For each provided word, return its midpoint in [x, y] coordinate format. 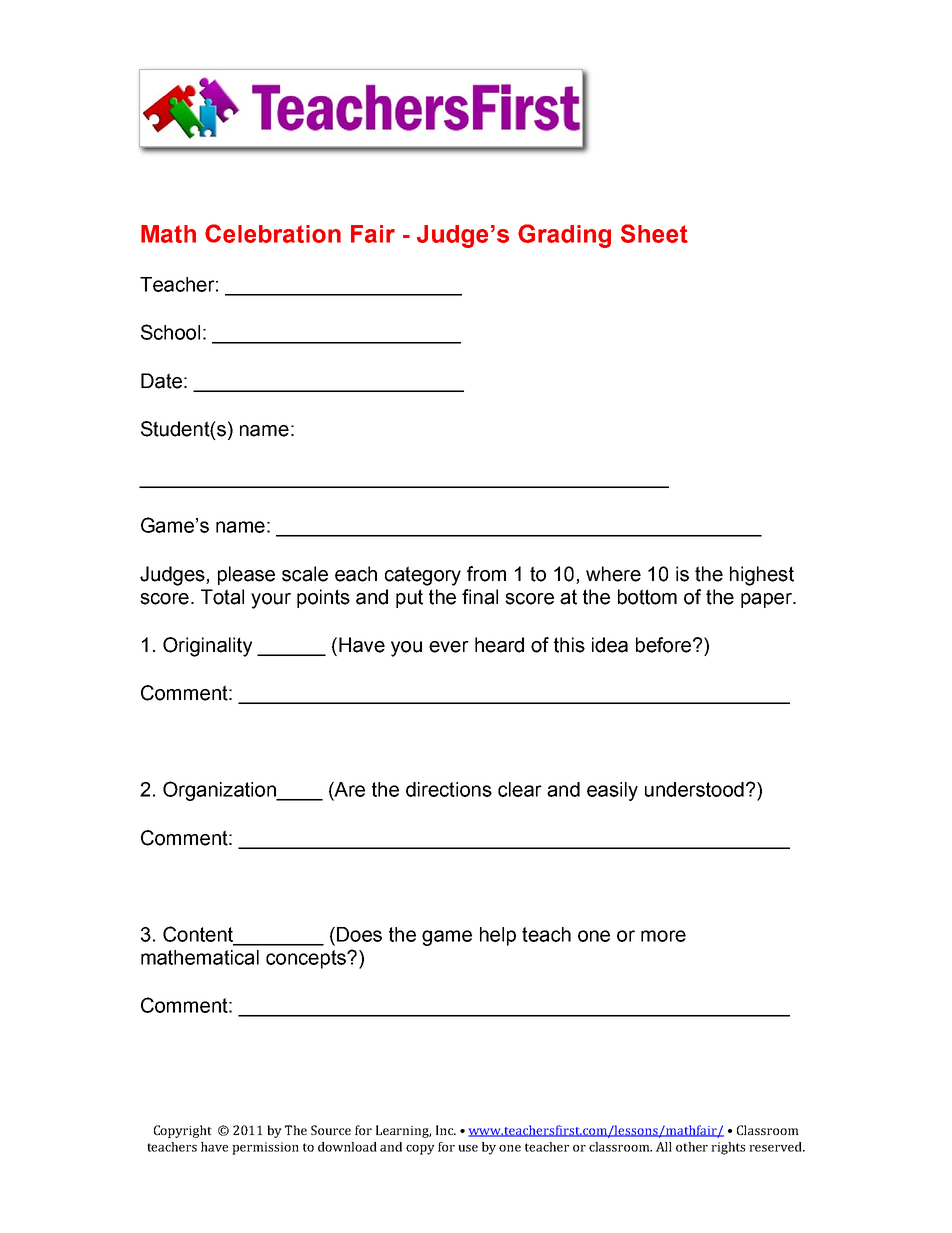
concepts [307, 959]
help [498, 936]
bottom [647, 597]
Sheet [654, 233]
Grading [564, 236]
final [480, 597]
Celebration [273, 233]
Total [222, 597]
